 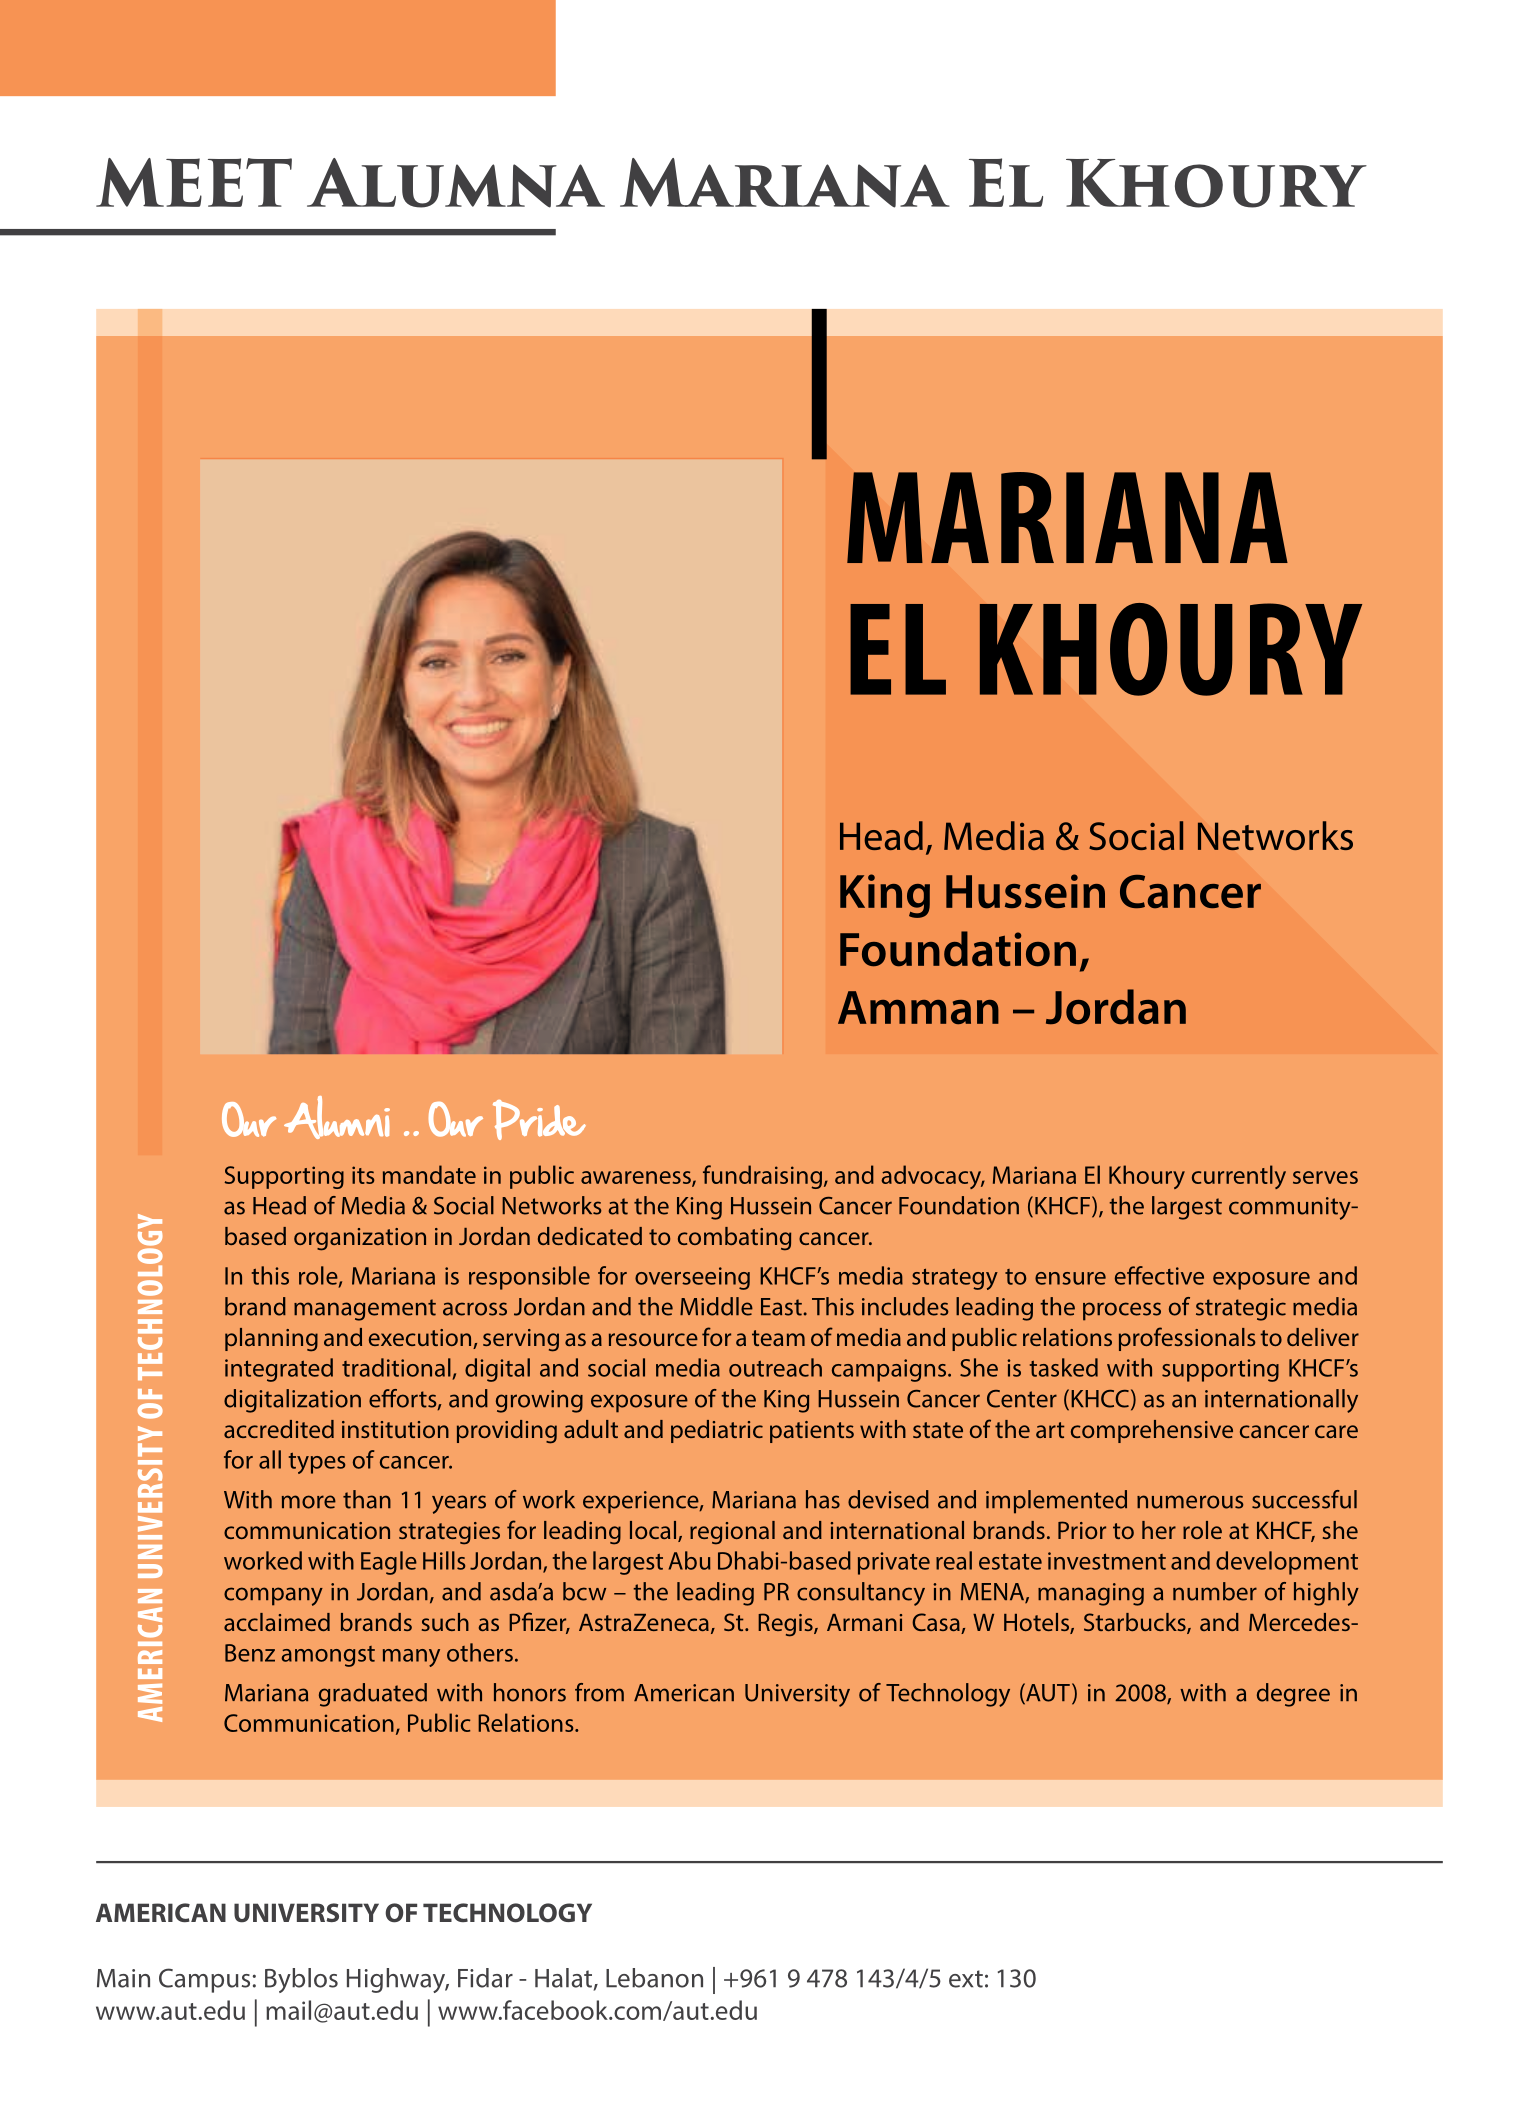 What do you see at coordinates (309, 1502) in the screenshot?
I see `more` at bounding box center [309, 1502].
